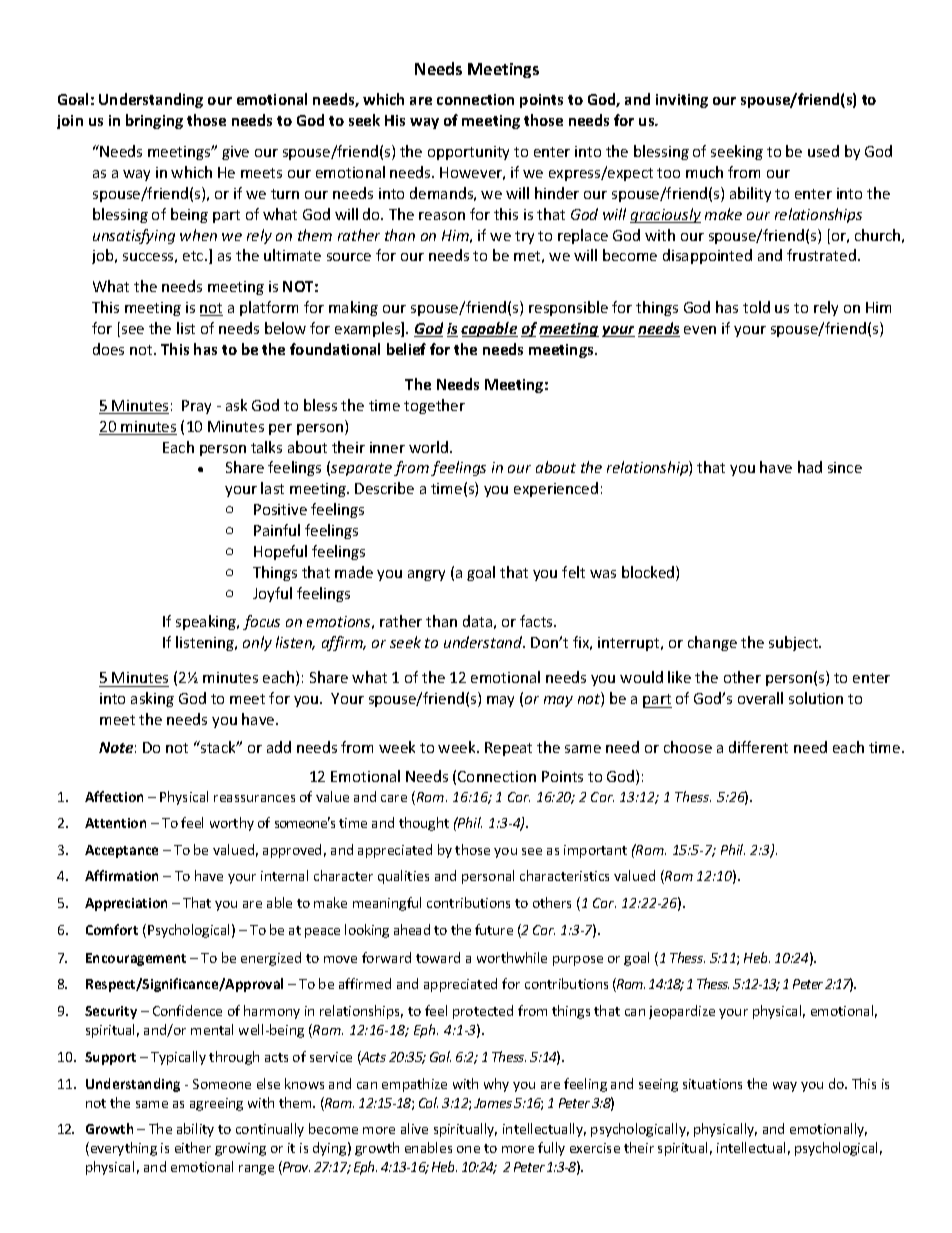  Describe the element at coordinates (403, 877) in the image. I see `qualities` at that location.
